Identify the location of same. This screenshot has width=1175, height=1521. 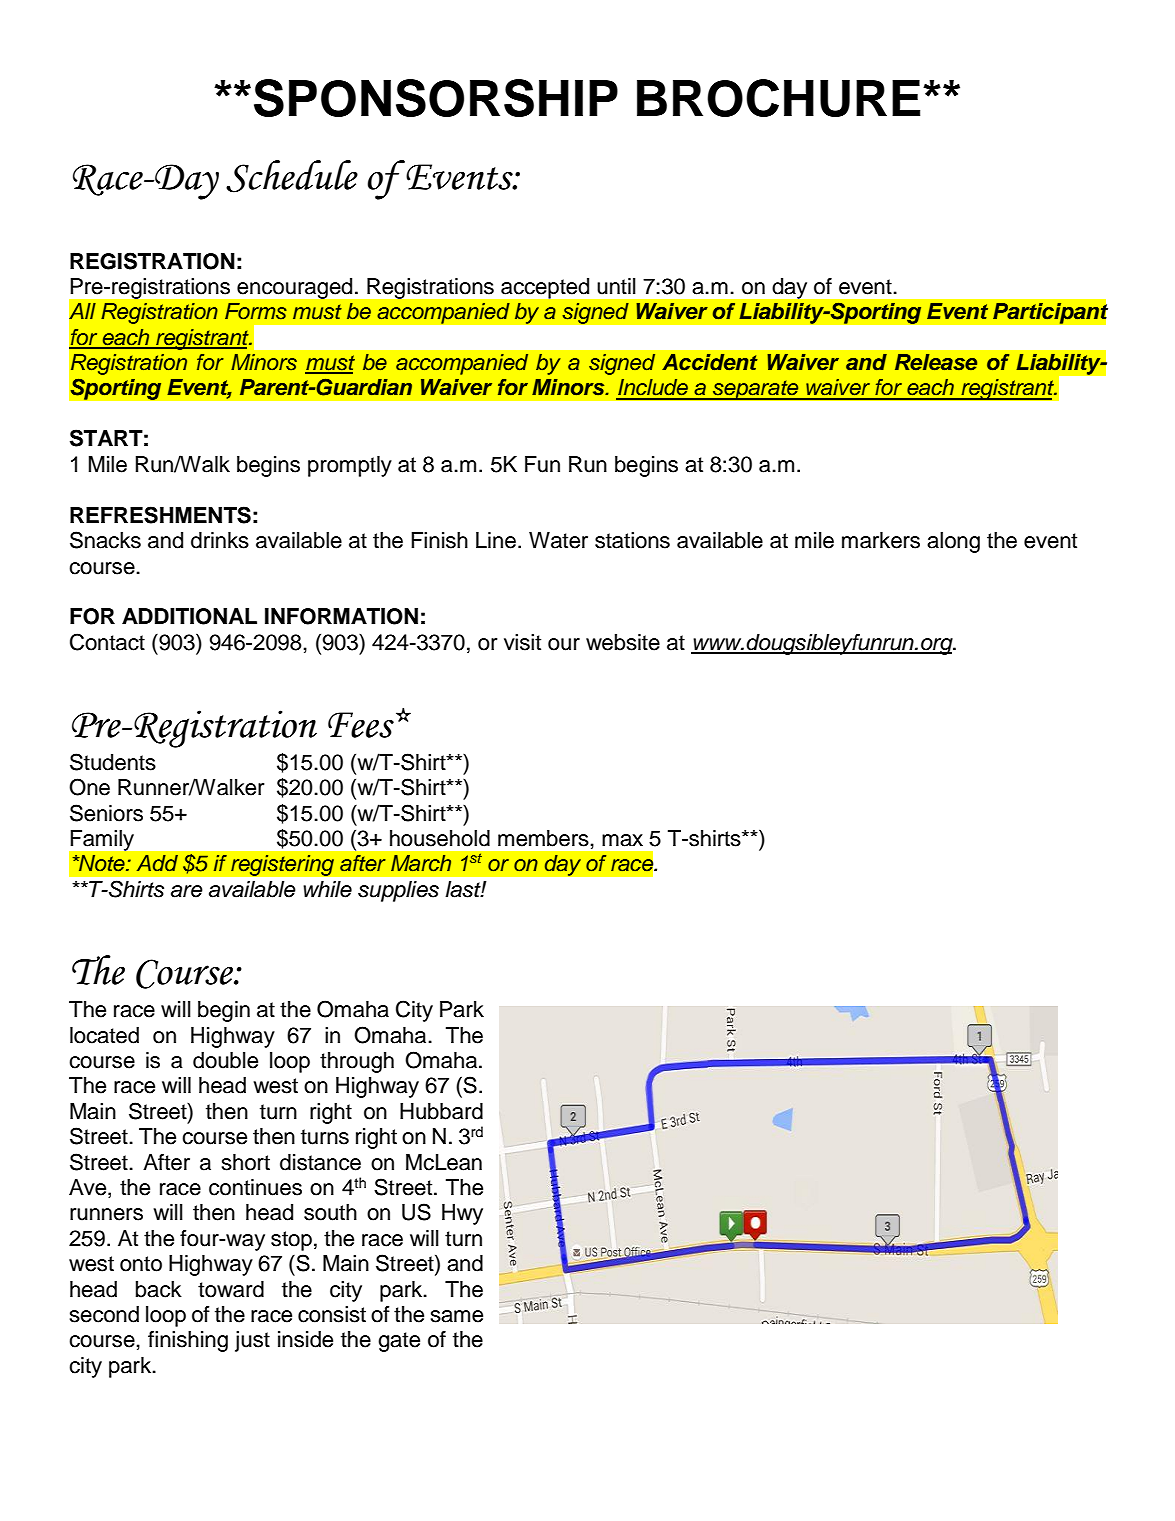
(457, 1316).
